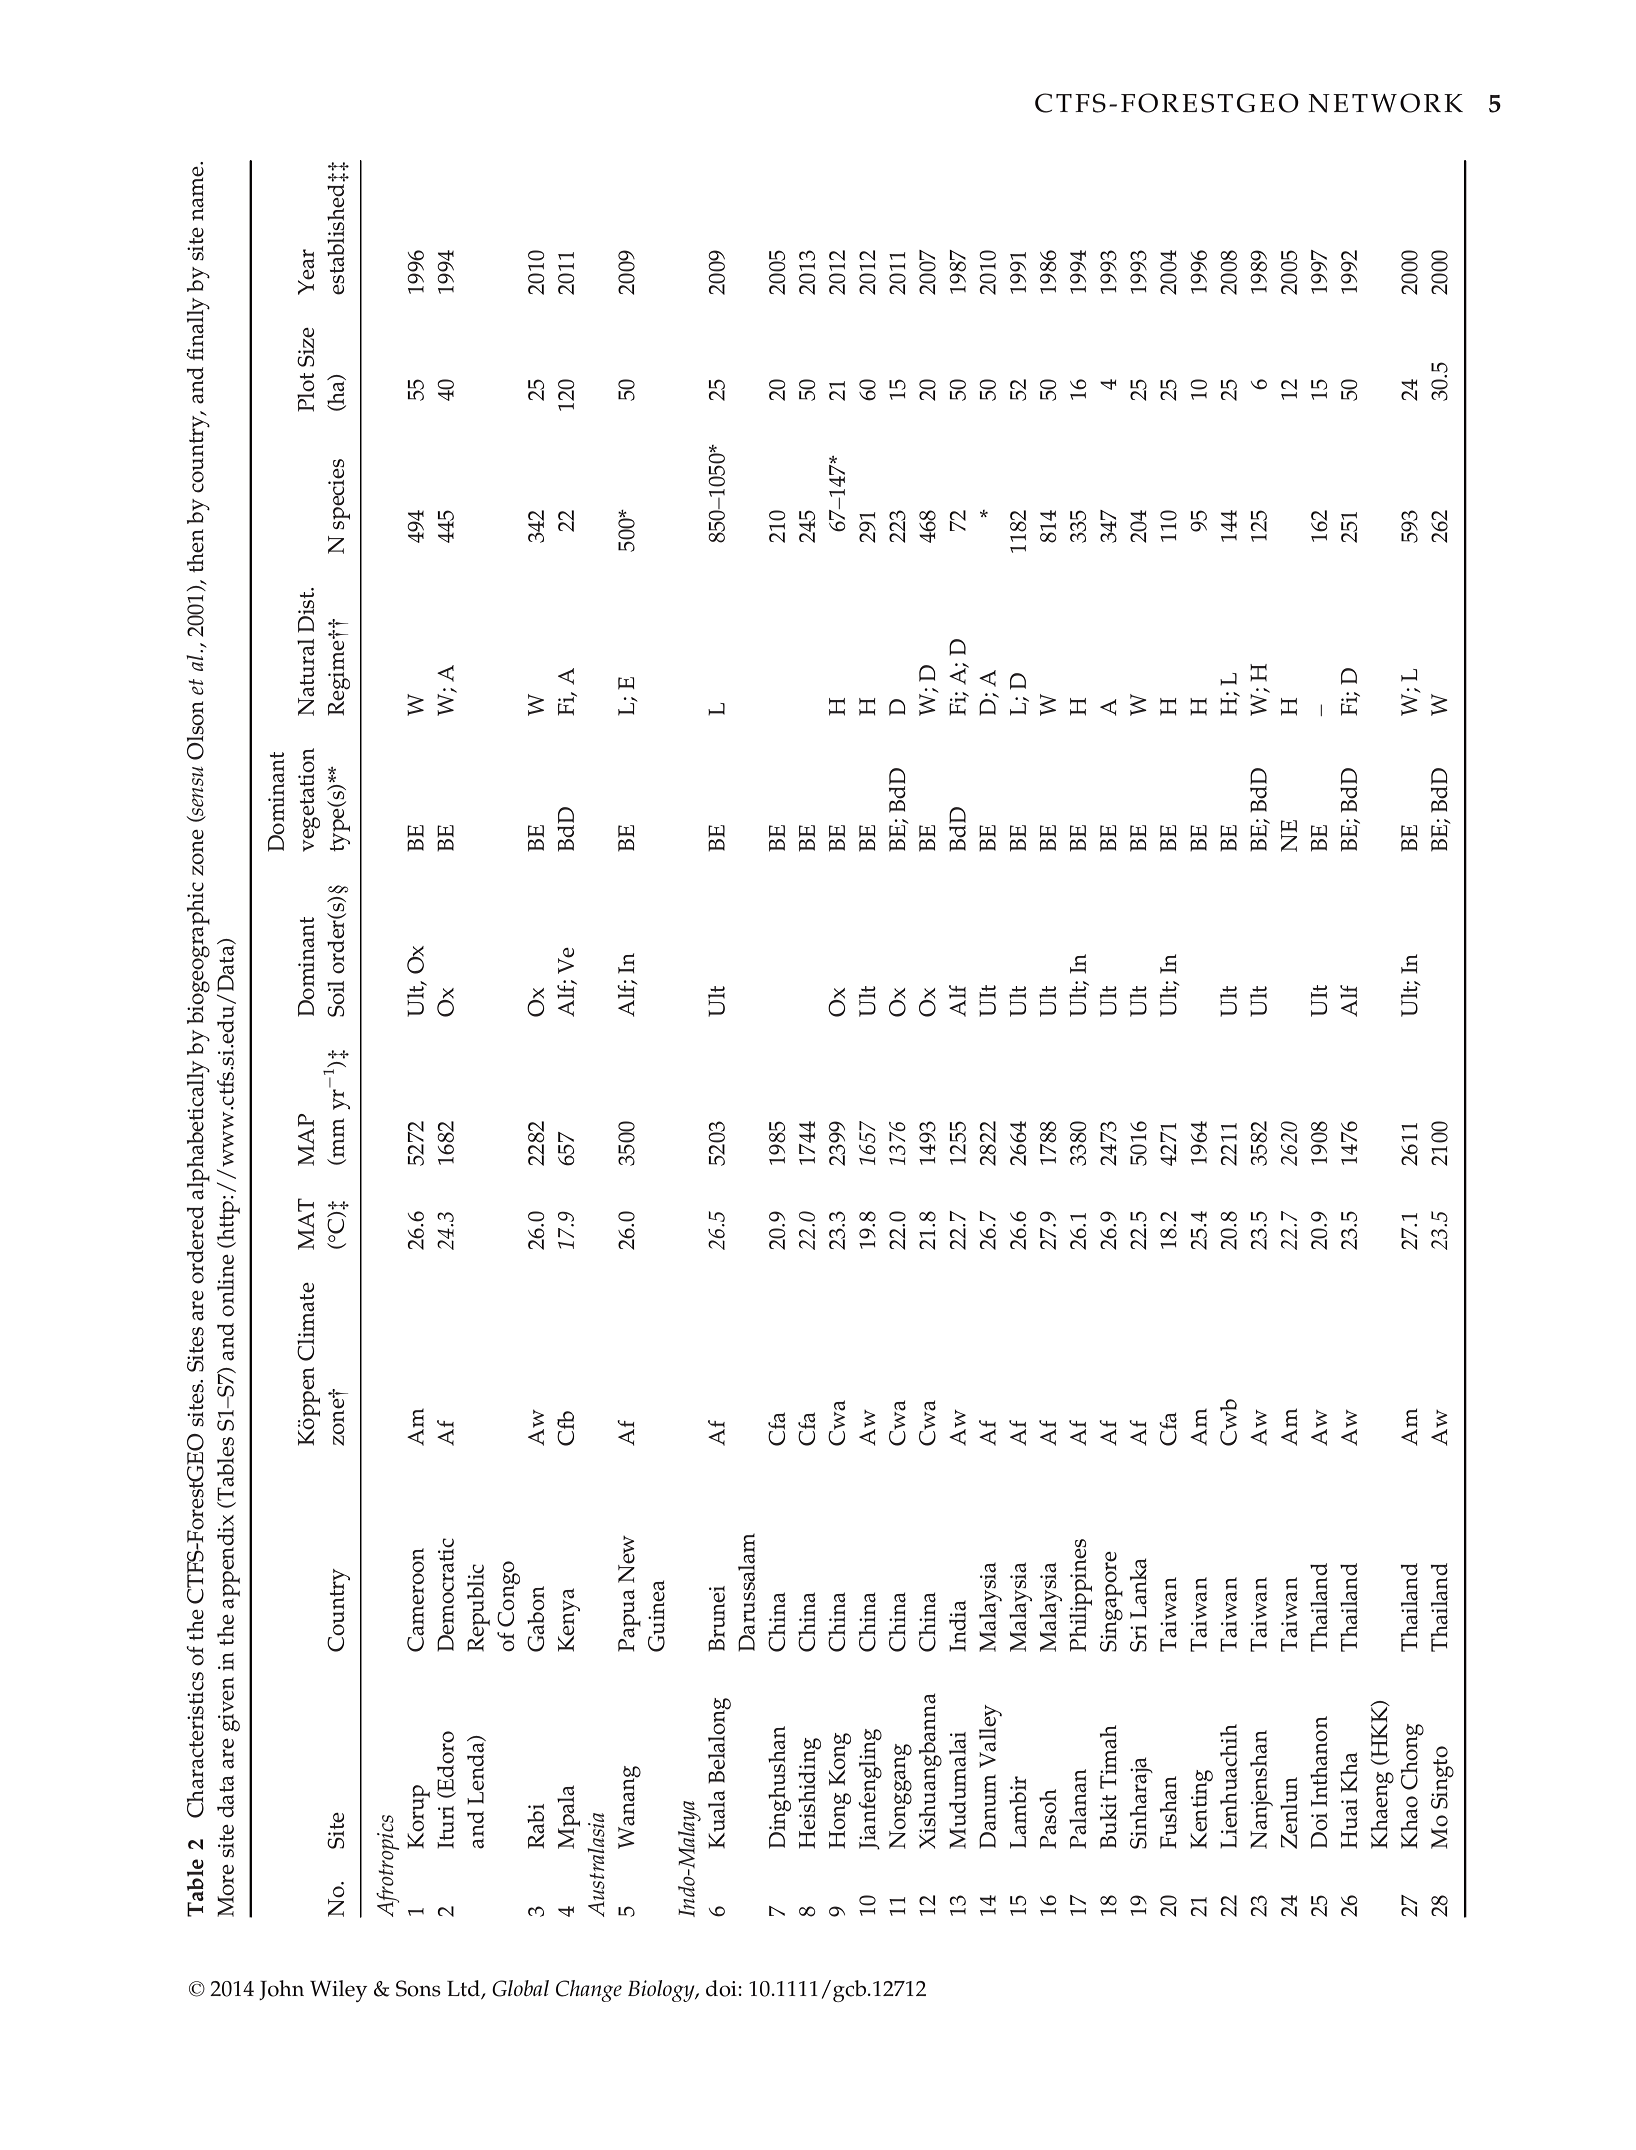 Image resolution: width=1636 pixels, height=2150 pixels. What do you see at coordinates (1385, 103) in the image?
I see `NETWORK` at bounding box center [1385, 103].
